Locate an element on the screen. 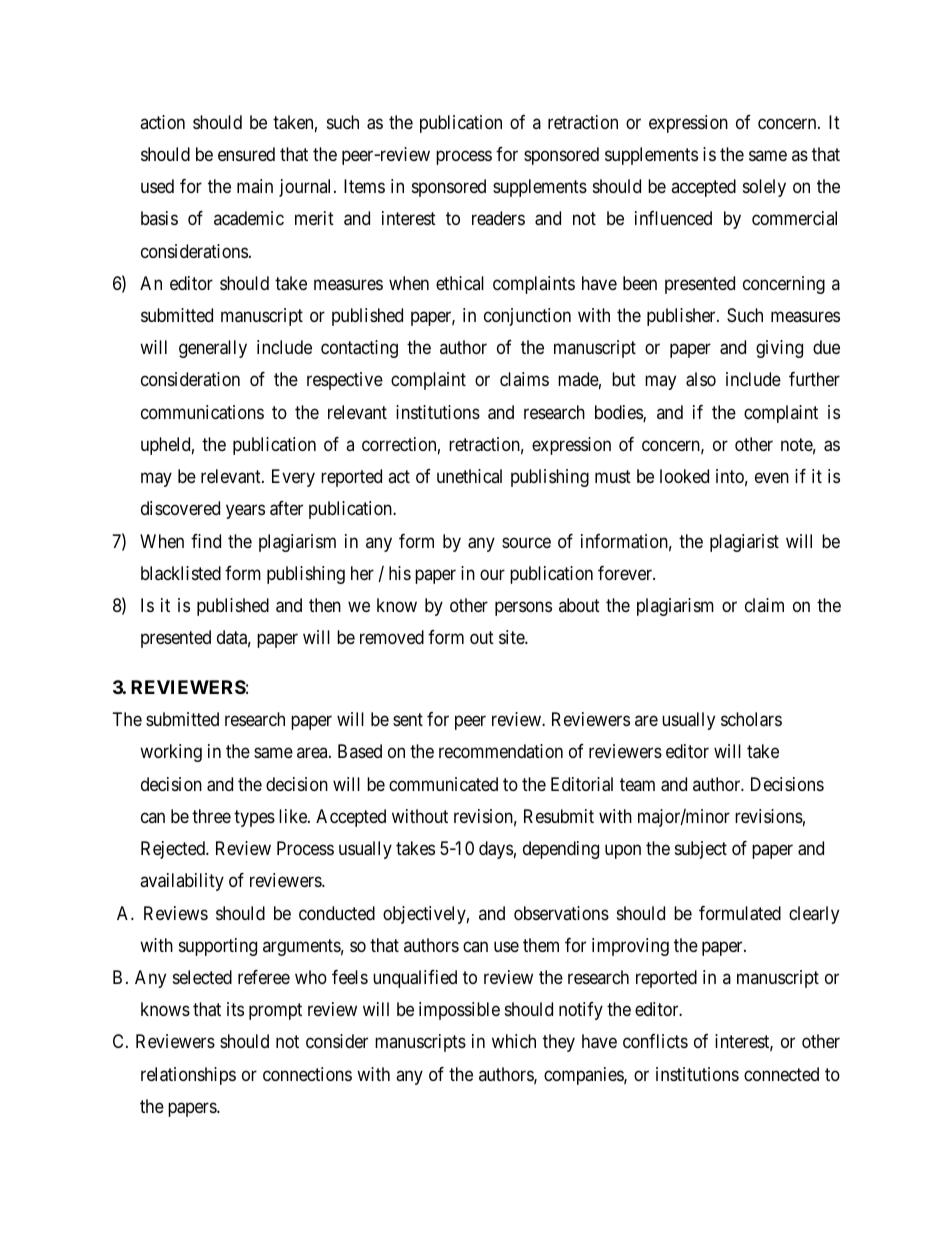  even is located at coordinates (772, 478).
